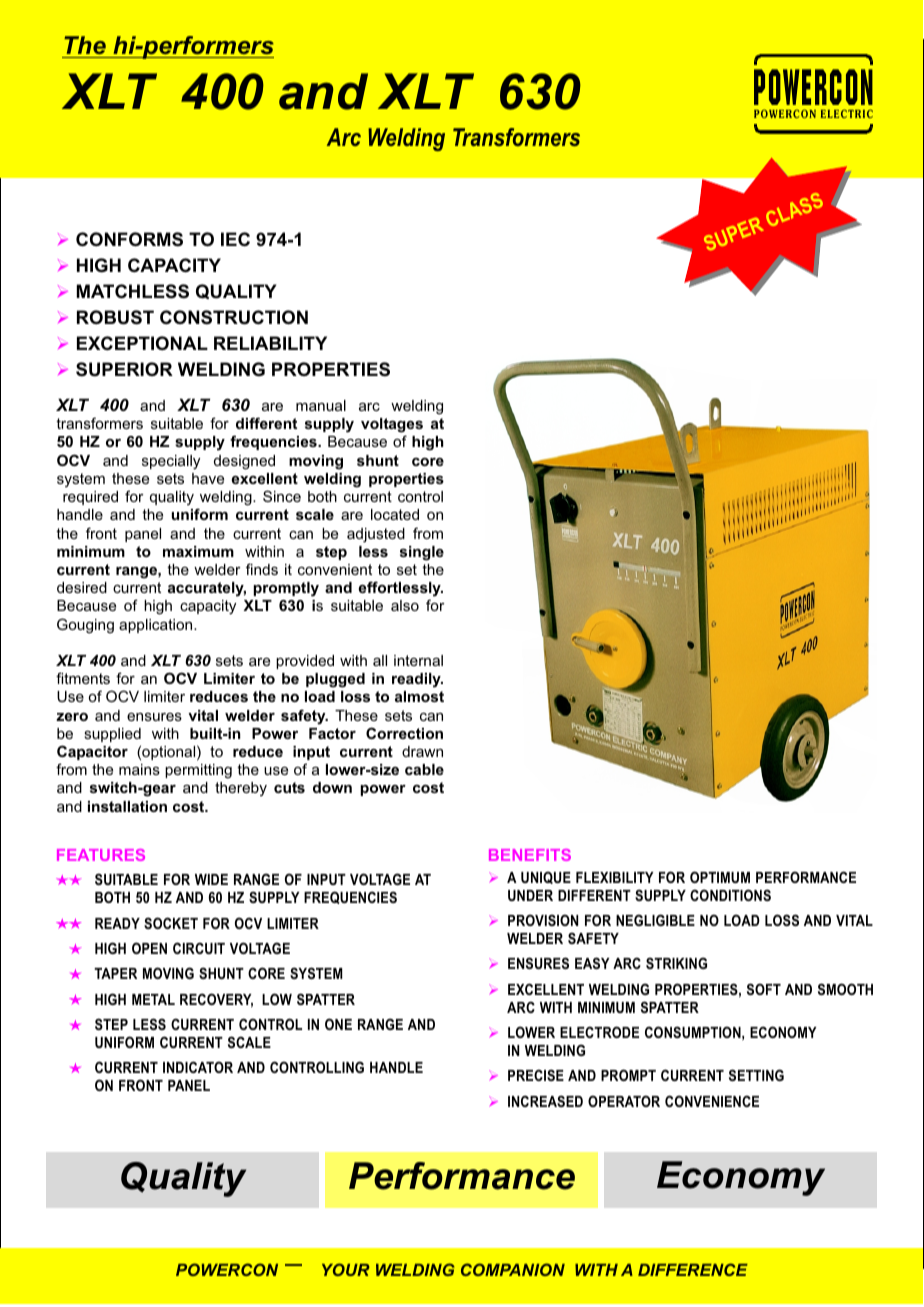 The height and width of the screenshot is (1307, 924). I want to click on SOFT, so click(764, 989).
